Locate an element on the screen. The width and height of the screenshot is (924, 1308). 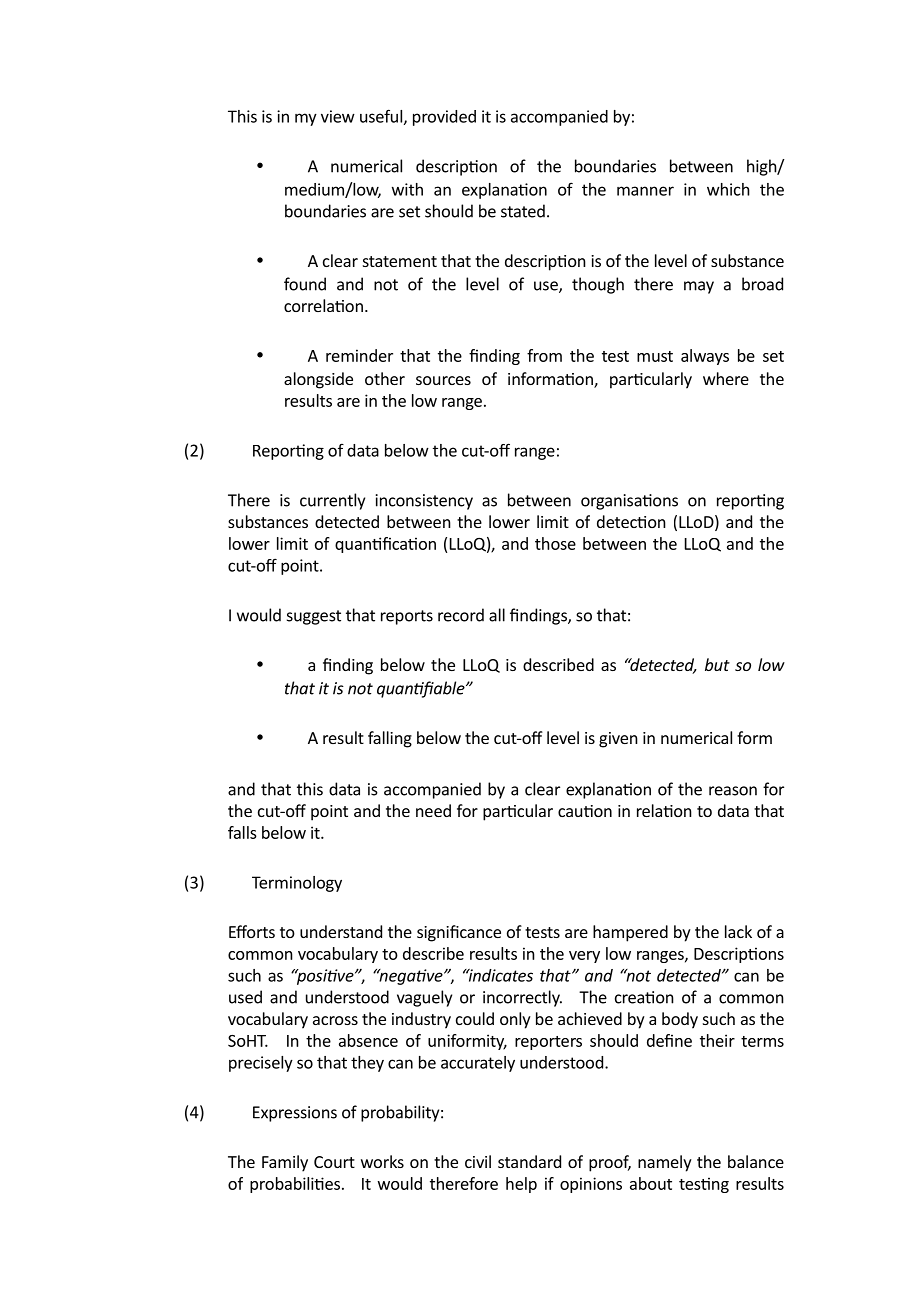
record is located at coordinates (461, 615).
